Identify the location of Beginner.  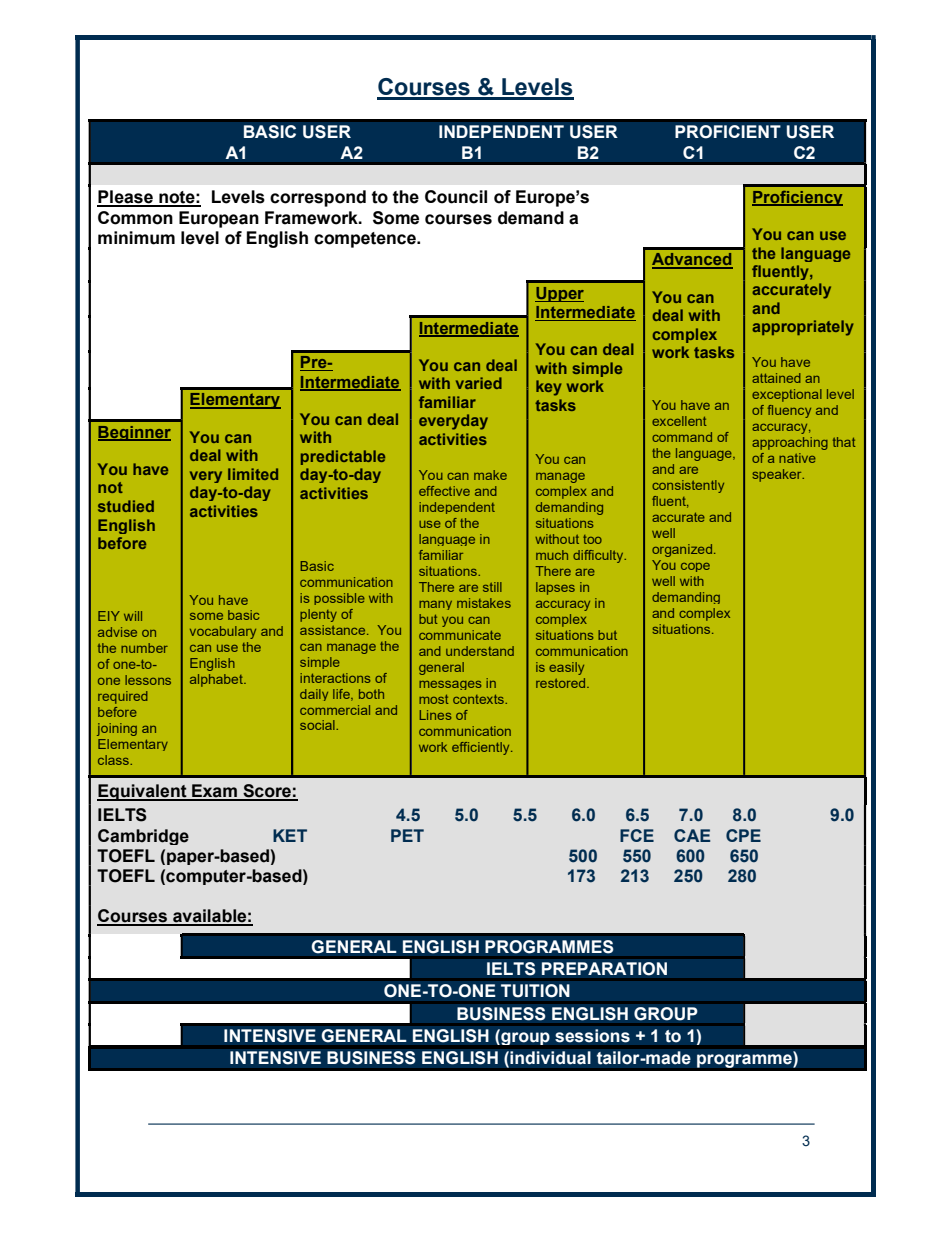
(134, 433).
